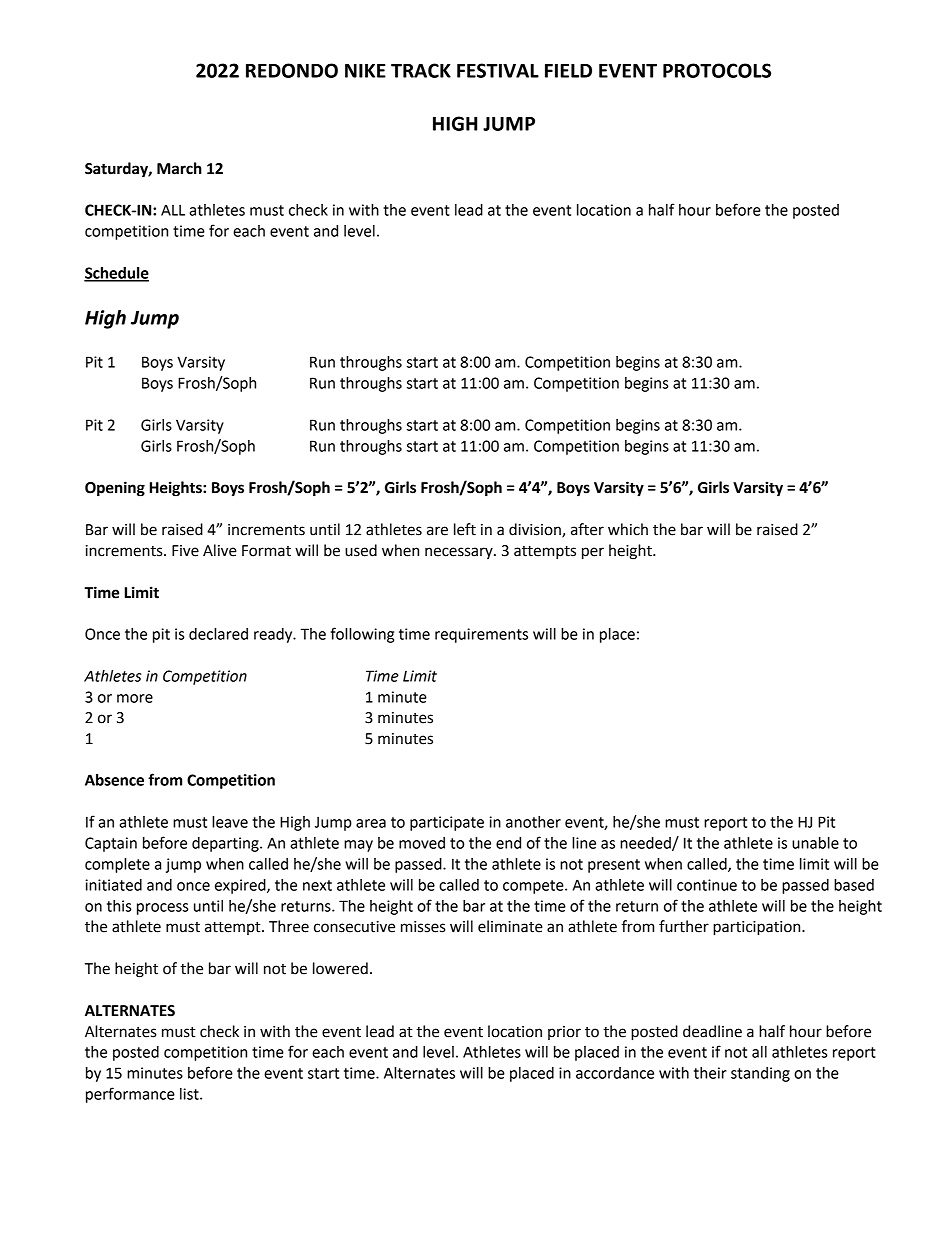  Describe the element at coordinates (460, 553) in the screenshot. I see `necessary` at that location.
